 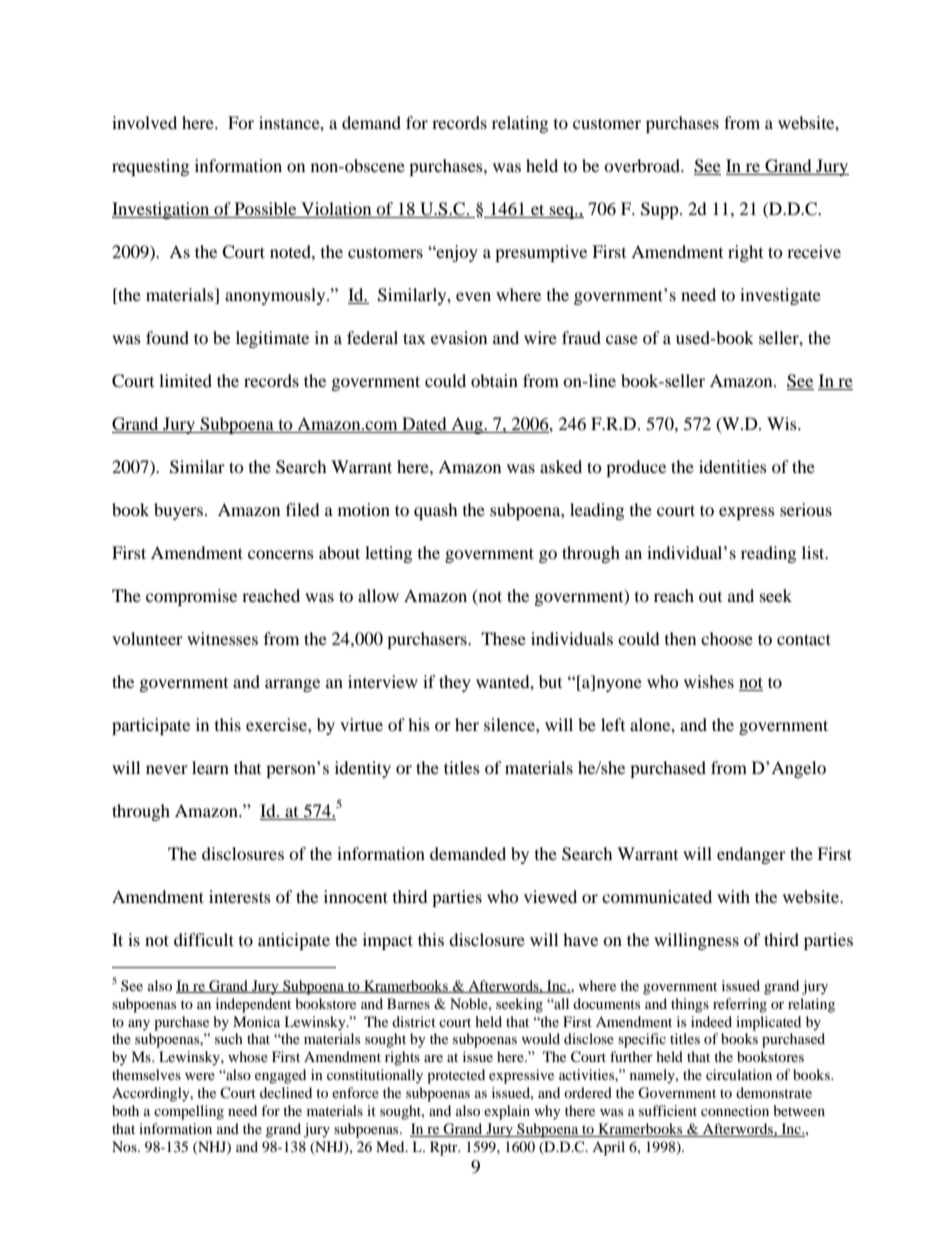 I want to click on requesting, so click(x=150, y=167).
